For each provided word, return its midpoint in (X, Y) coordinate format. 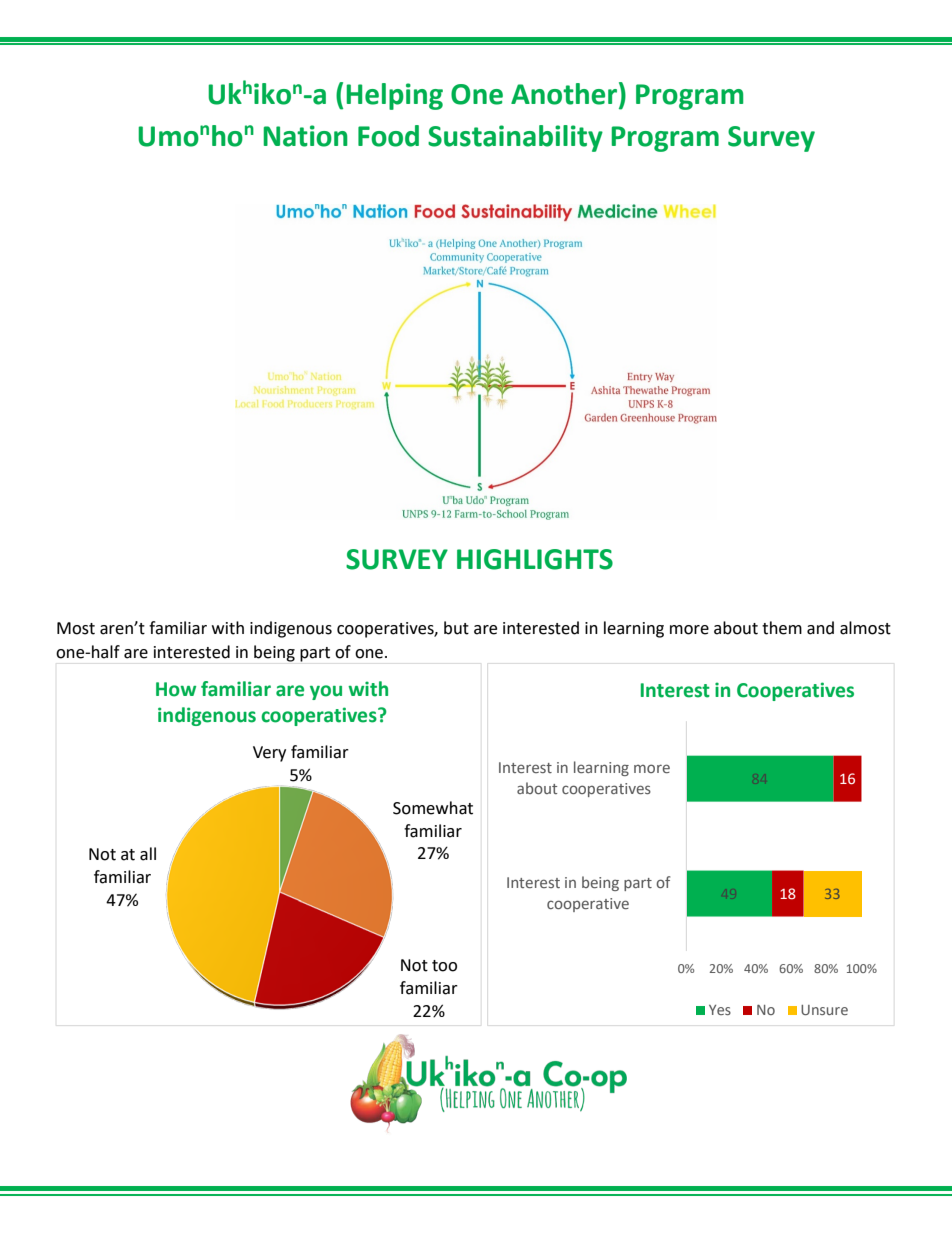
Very (269, 754)
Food (388, 136)
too (444, 966)
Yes (720, 1010)
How (176, 689)
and (820, 628)
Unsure (824, 1010)
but (456, 628)
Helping (394, 96)
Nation (305, 136)
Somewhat (433, 808)
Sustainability (515, 138)
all (148, 854)
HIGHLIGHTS (535, 559)
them (782, 628)
